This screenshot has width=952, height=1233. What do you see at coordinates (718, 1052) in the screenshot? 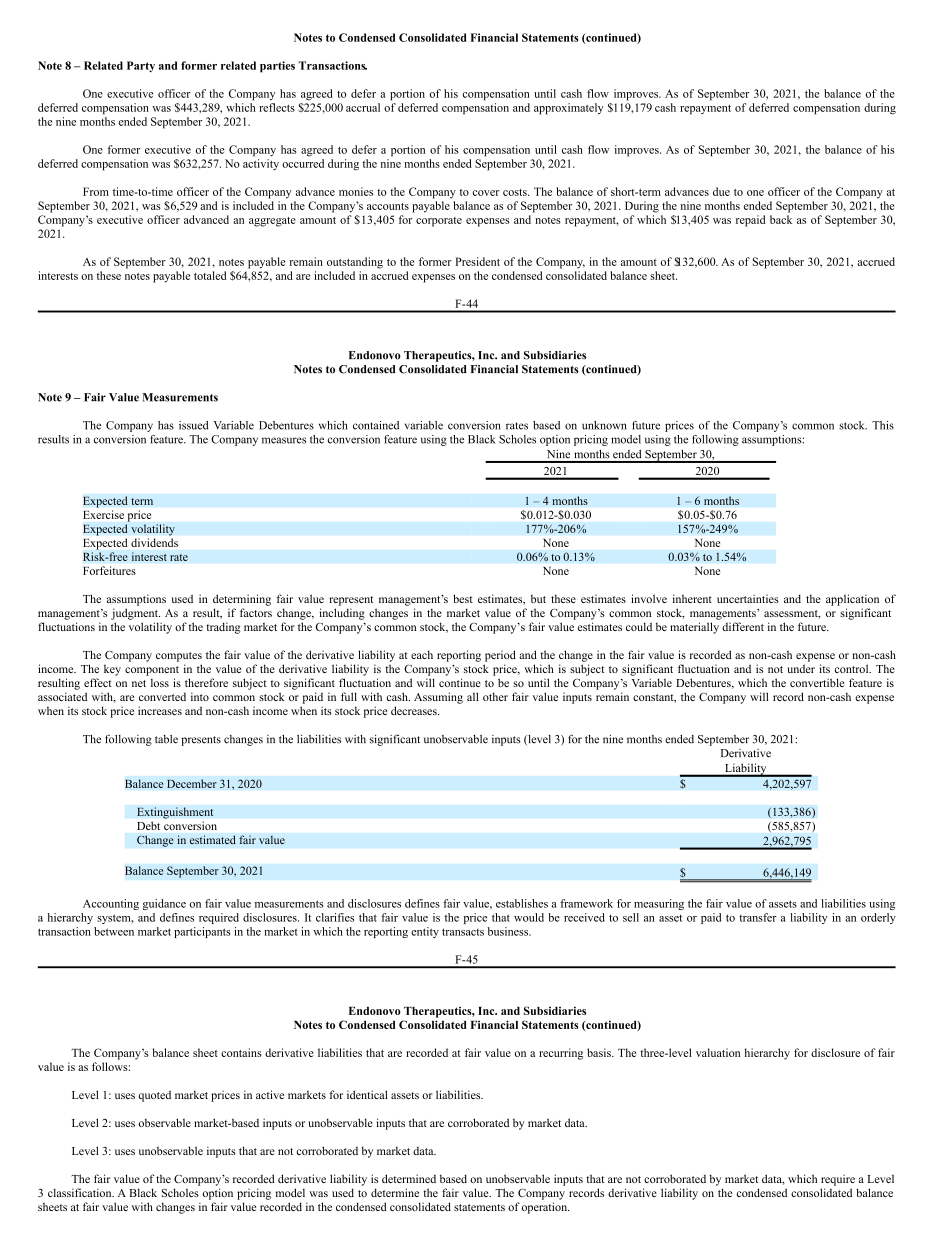
I see `valuation` at bounding box center [718, 1052].
